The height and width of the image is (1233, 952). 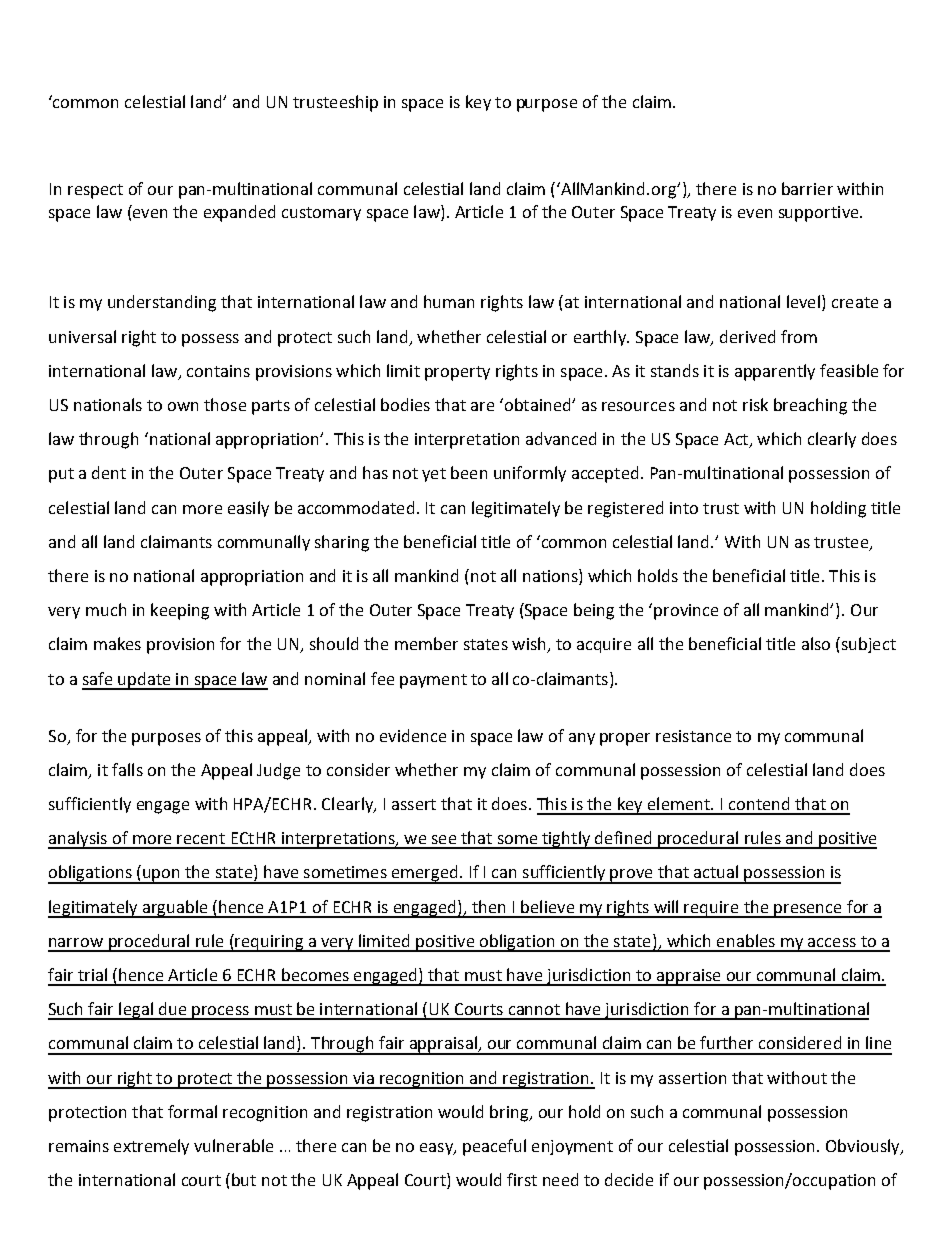 I want to click on supportive, so click(x=820, y=214).
